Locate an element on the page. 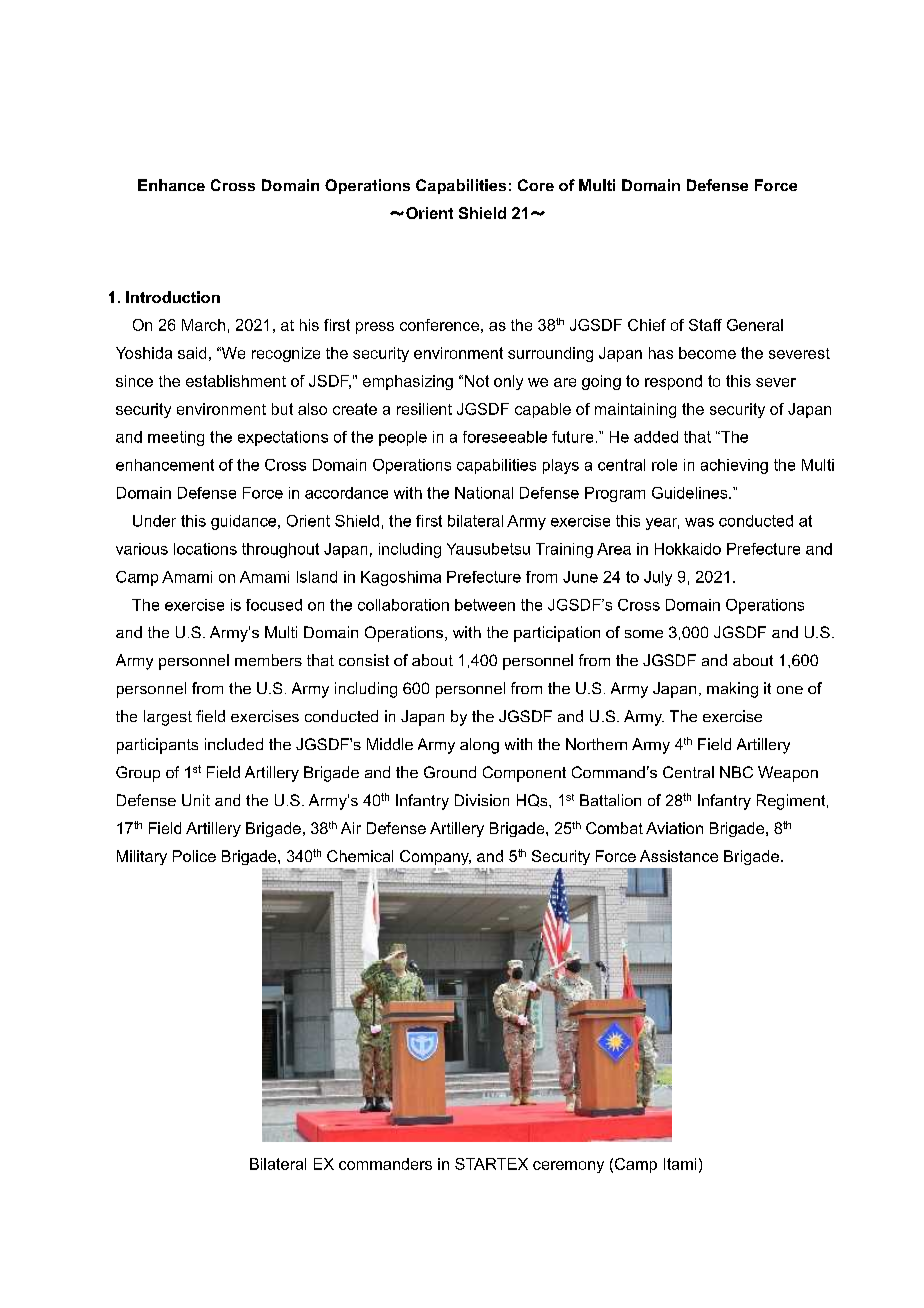  along is located at coordinates (479, 746).
